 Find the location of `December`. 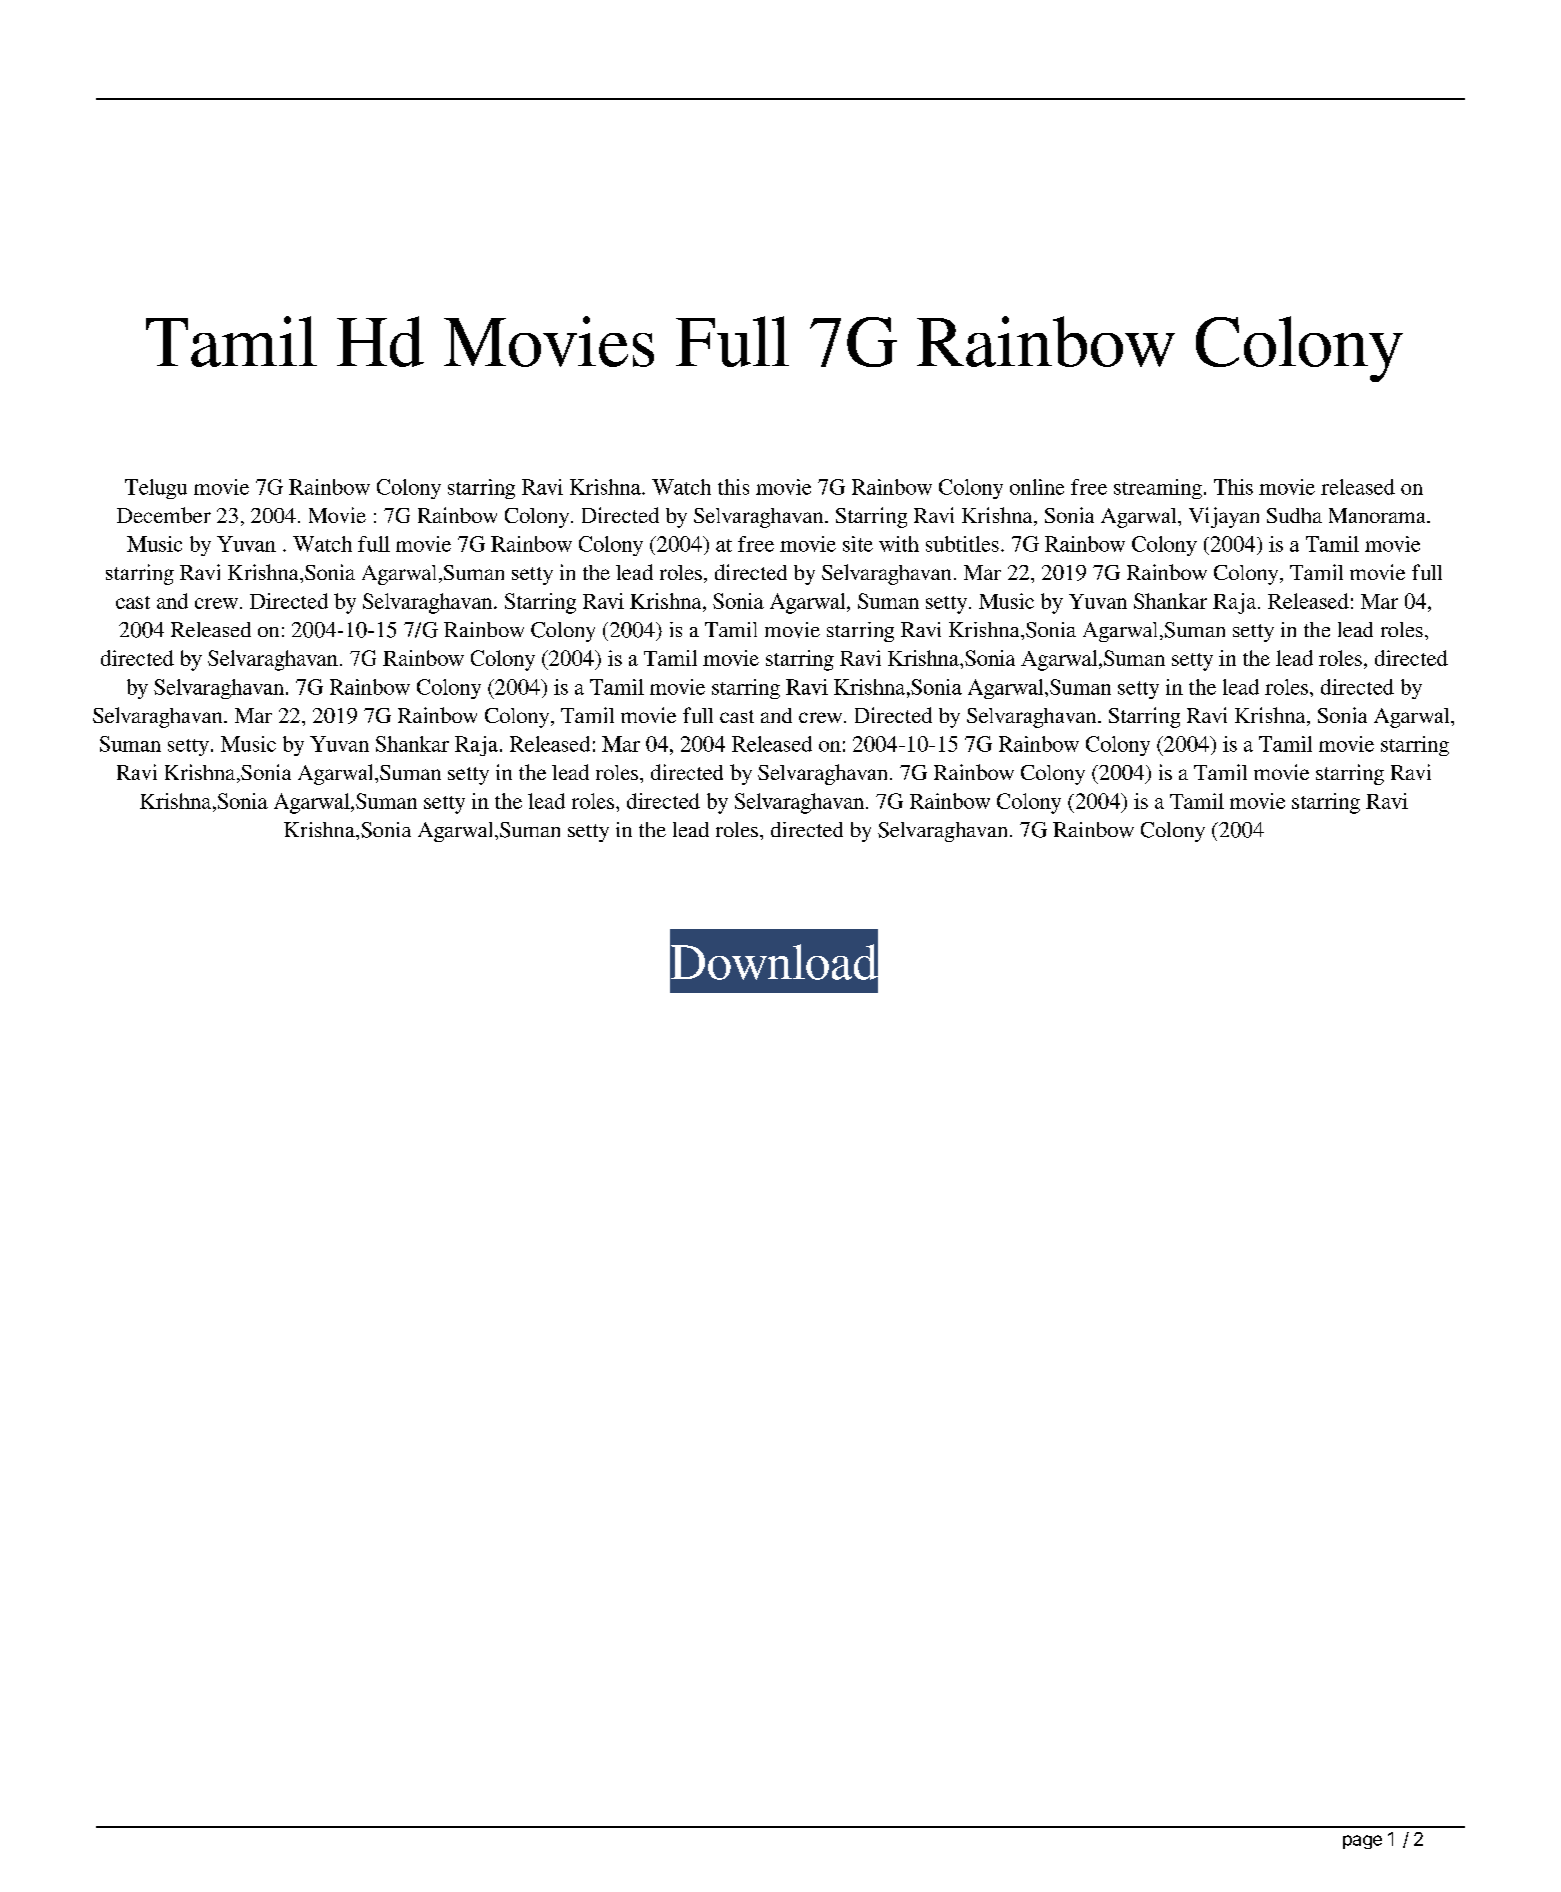

December is located at coordinates (164, 515).
